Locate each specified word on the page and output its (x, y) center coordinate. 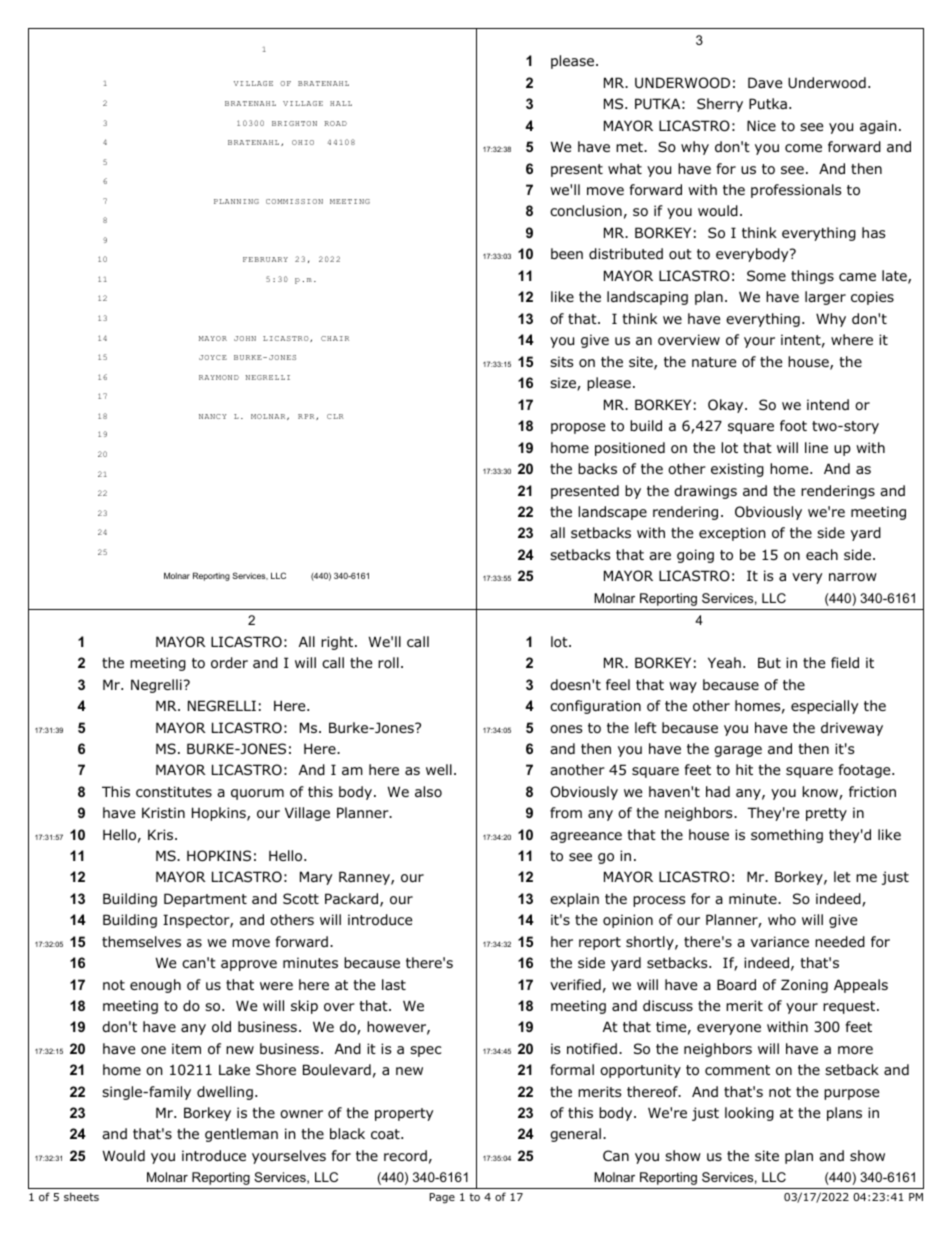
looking (749, 1114)
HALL (341, 103)
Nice (761, 125)
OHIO (303, 142)
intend (828, 404)
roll (388, 662)
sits (562, 361)
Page (442, 1198)
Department (205, 900)
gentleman (241, 1135)
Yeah (724, 662)
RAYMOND (219, 377)
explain (574, 900)
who (782, 919)
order (229, 663)
